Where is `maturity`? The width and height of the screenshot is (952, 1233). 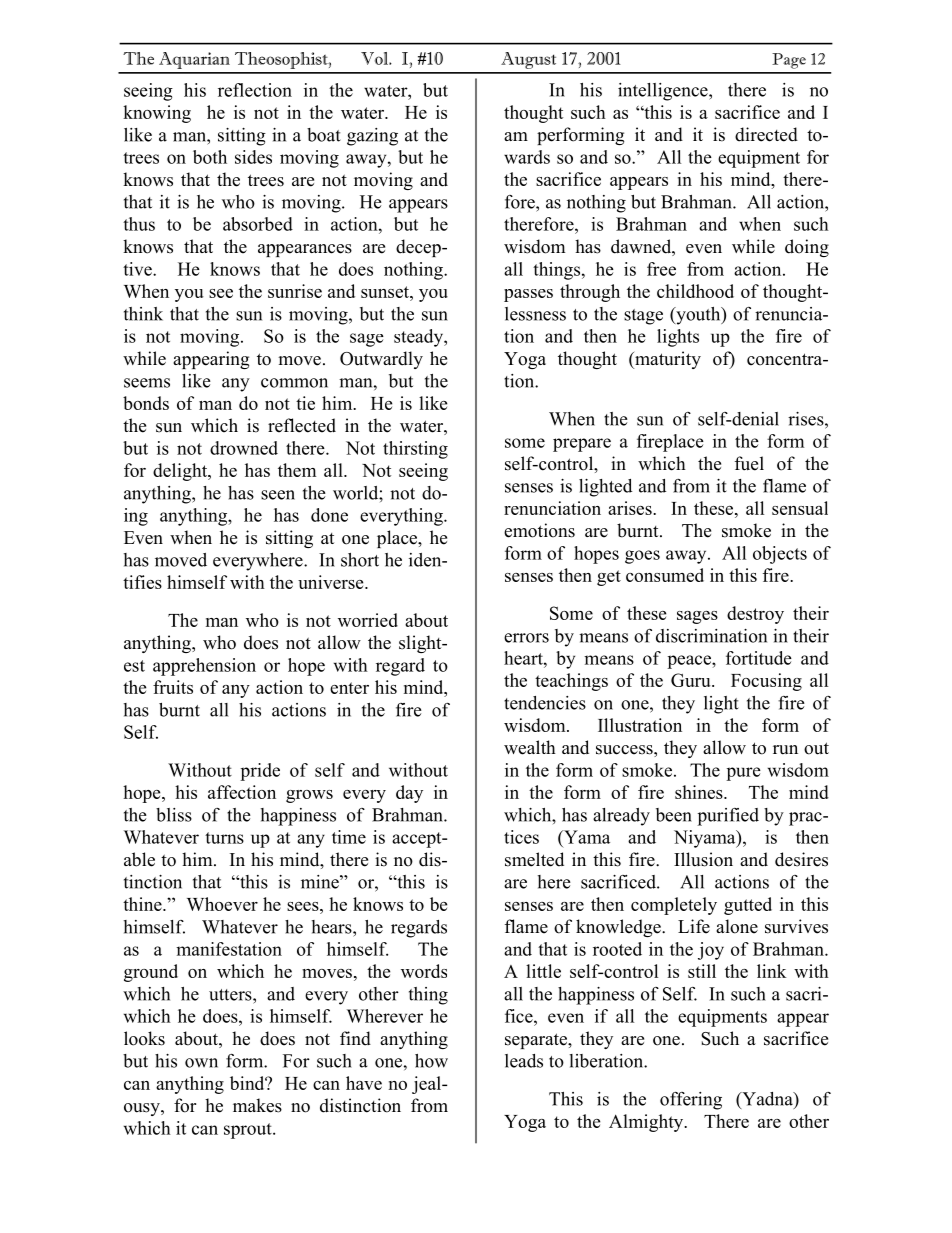
maturity is located at coordinates (667, 360).
